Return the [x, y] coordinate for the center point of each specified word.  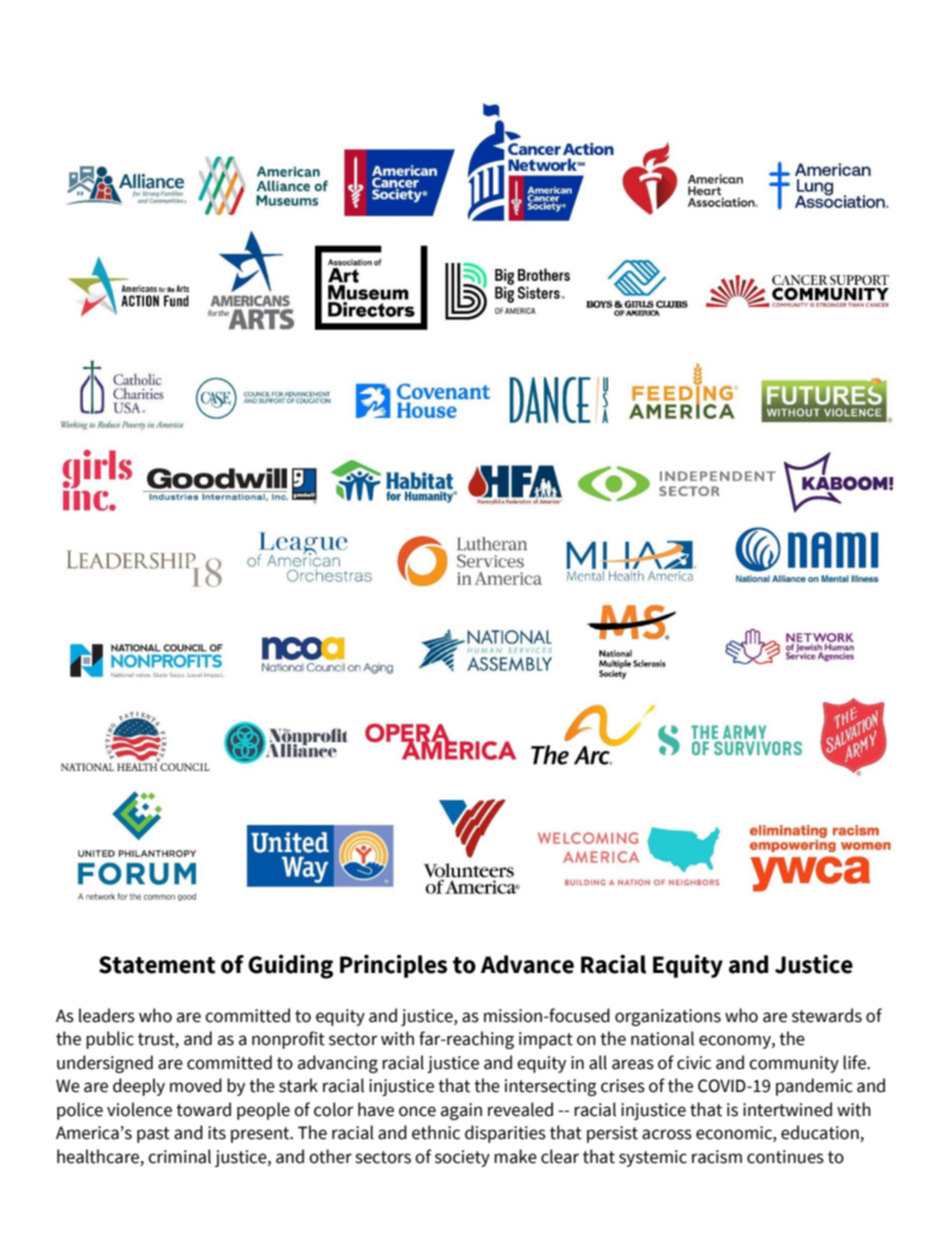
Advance [527, 964]
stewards [827, 1015]
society [462, 1158]
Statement [157, 965]
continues [785, 1157]
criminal [179, 1156]
